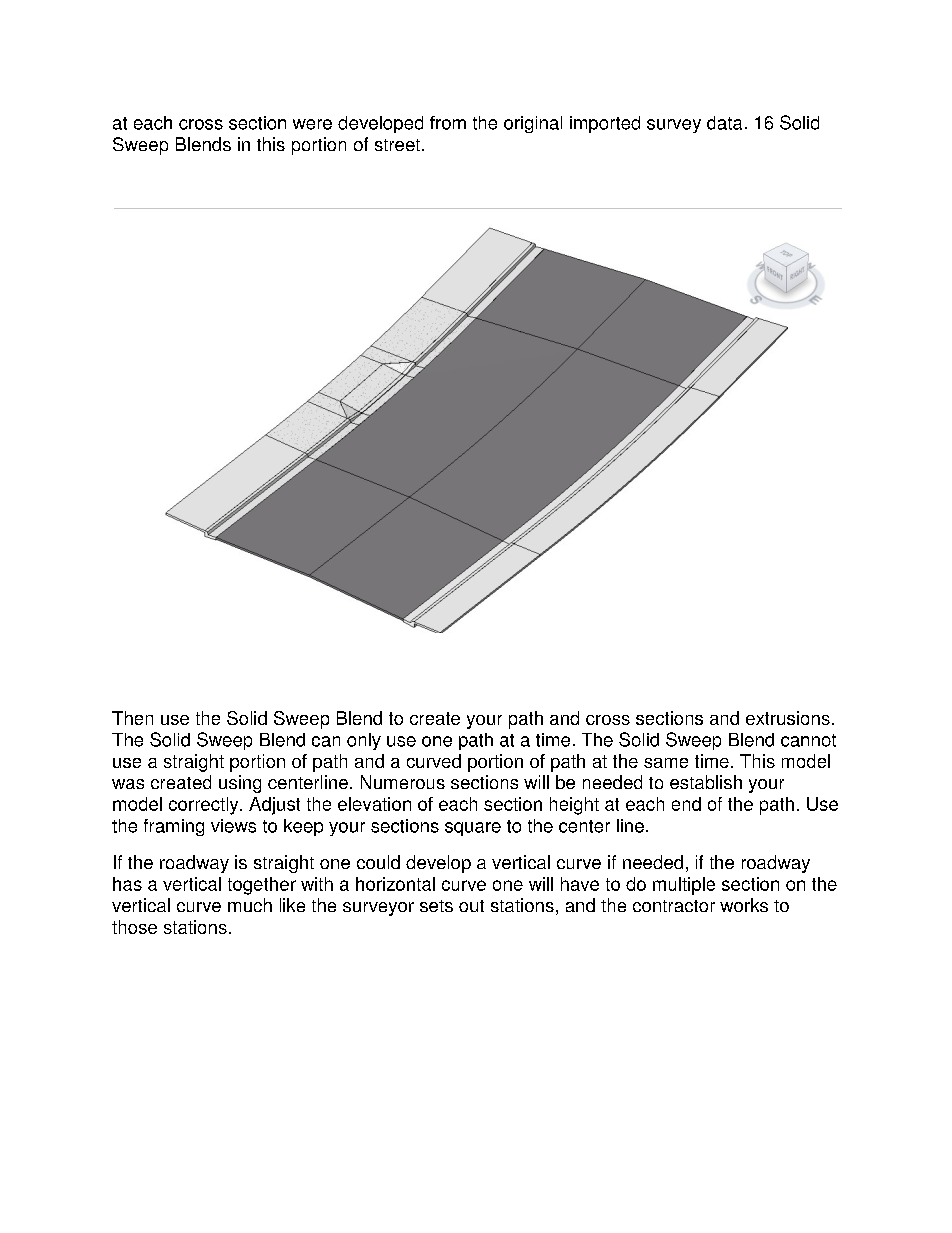 The image size is (952, 1233). I want to click on using, so click(240, 784).
